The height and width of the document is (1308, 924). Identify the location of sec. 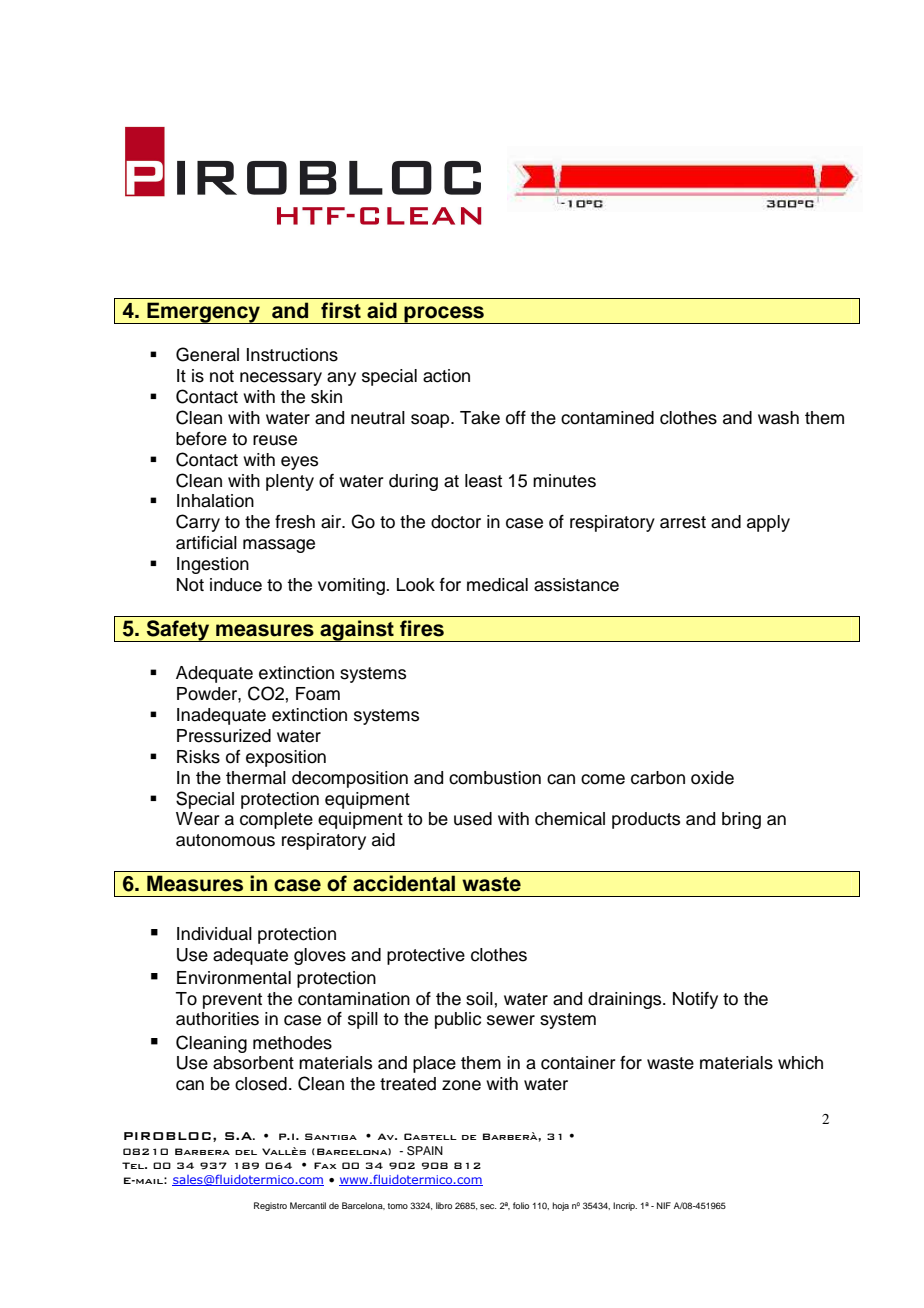
(488, 1206).
